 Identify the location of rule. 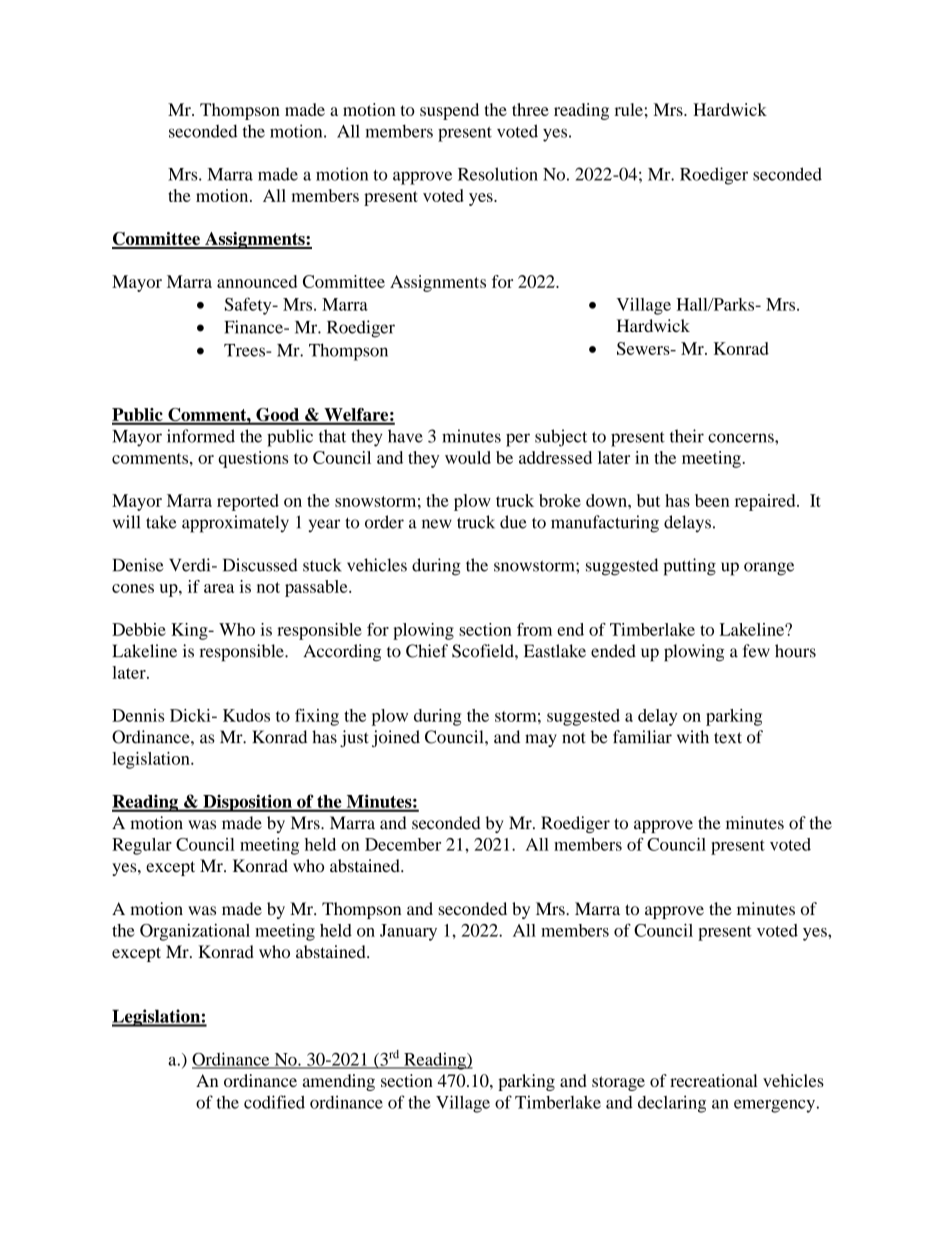
(629, 109).
